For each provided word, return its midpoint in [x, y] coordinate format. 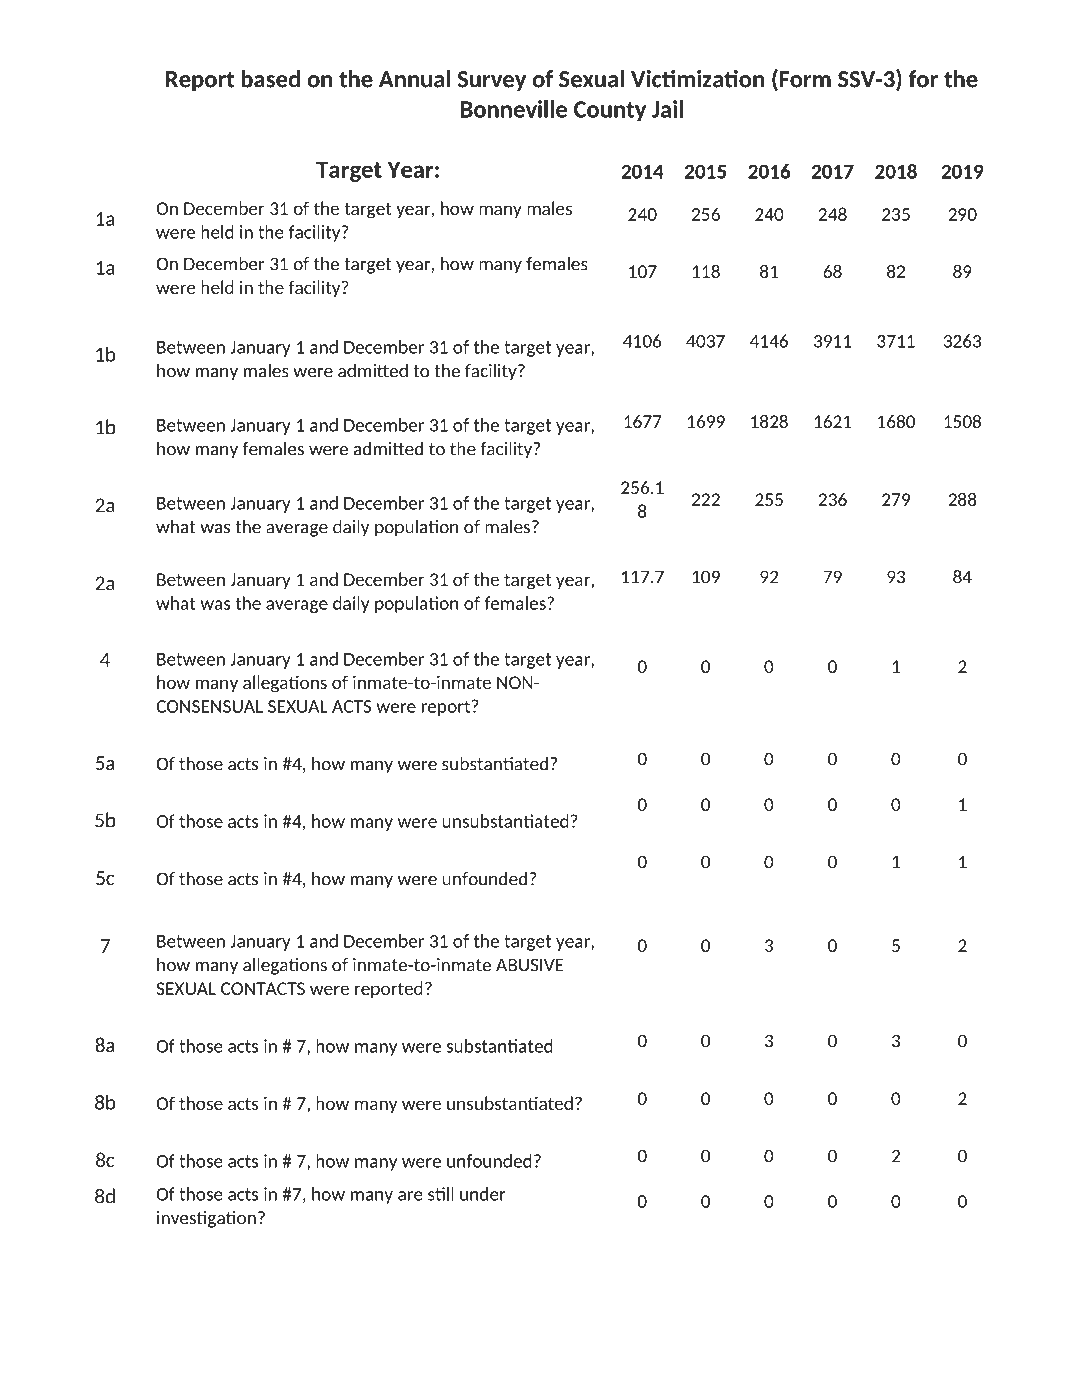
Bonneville [514, 109]
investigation [206, 1219]
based [270, 79]
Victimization [697, 79]
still [441, 1194]
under [483, 1194]
